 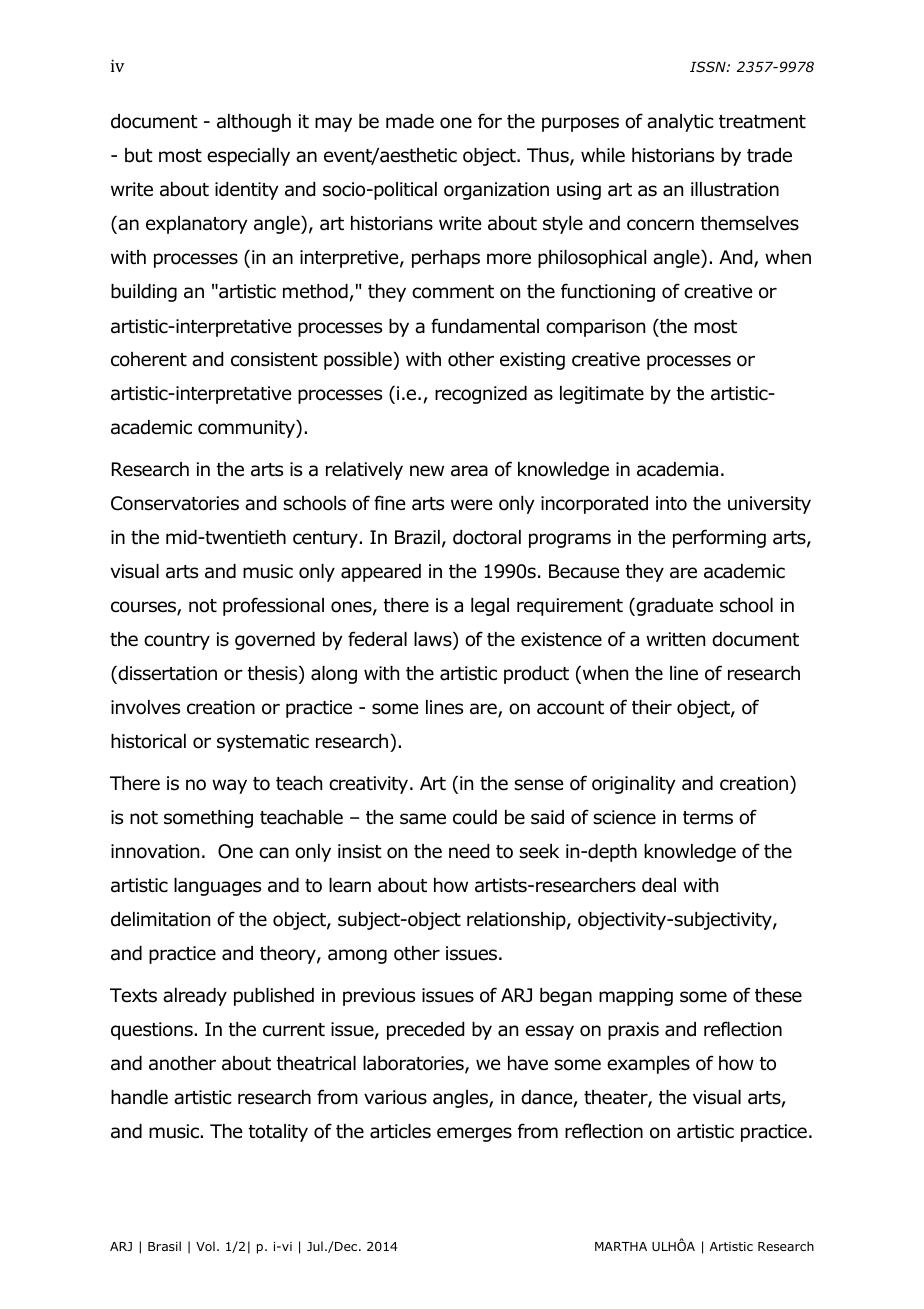 What do you see at coordinates (175, 503) in the page?
I see `Conservatories` at bounding box center [175, 503].
